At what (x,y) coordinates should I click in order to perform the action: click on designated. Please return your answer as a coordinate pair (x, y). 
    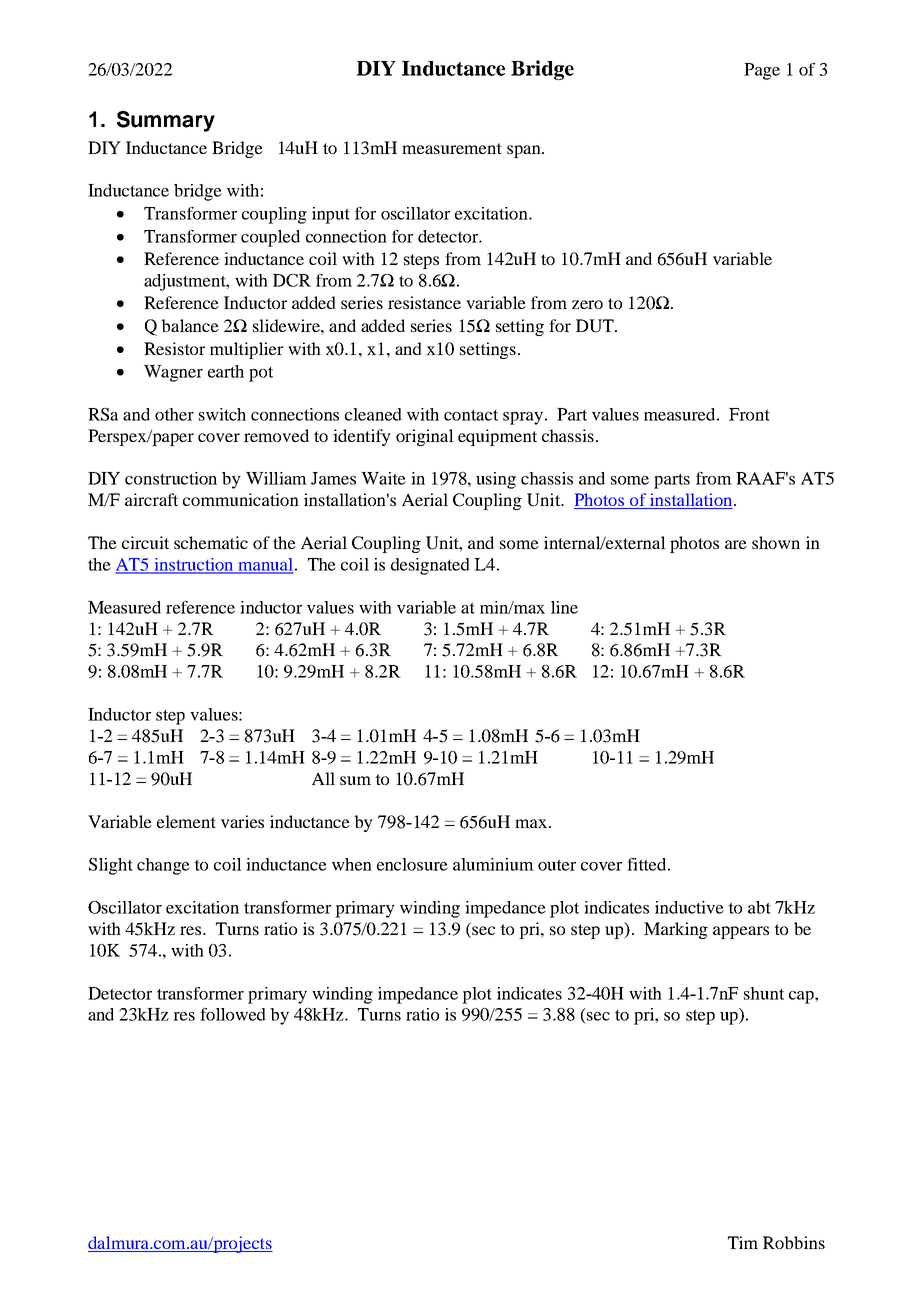
    Looking at the image, I should click on (430, 566).
